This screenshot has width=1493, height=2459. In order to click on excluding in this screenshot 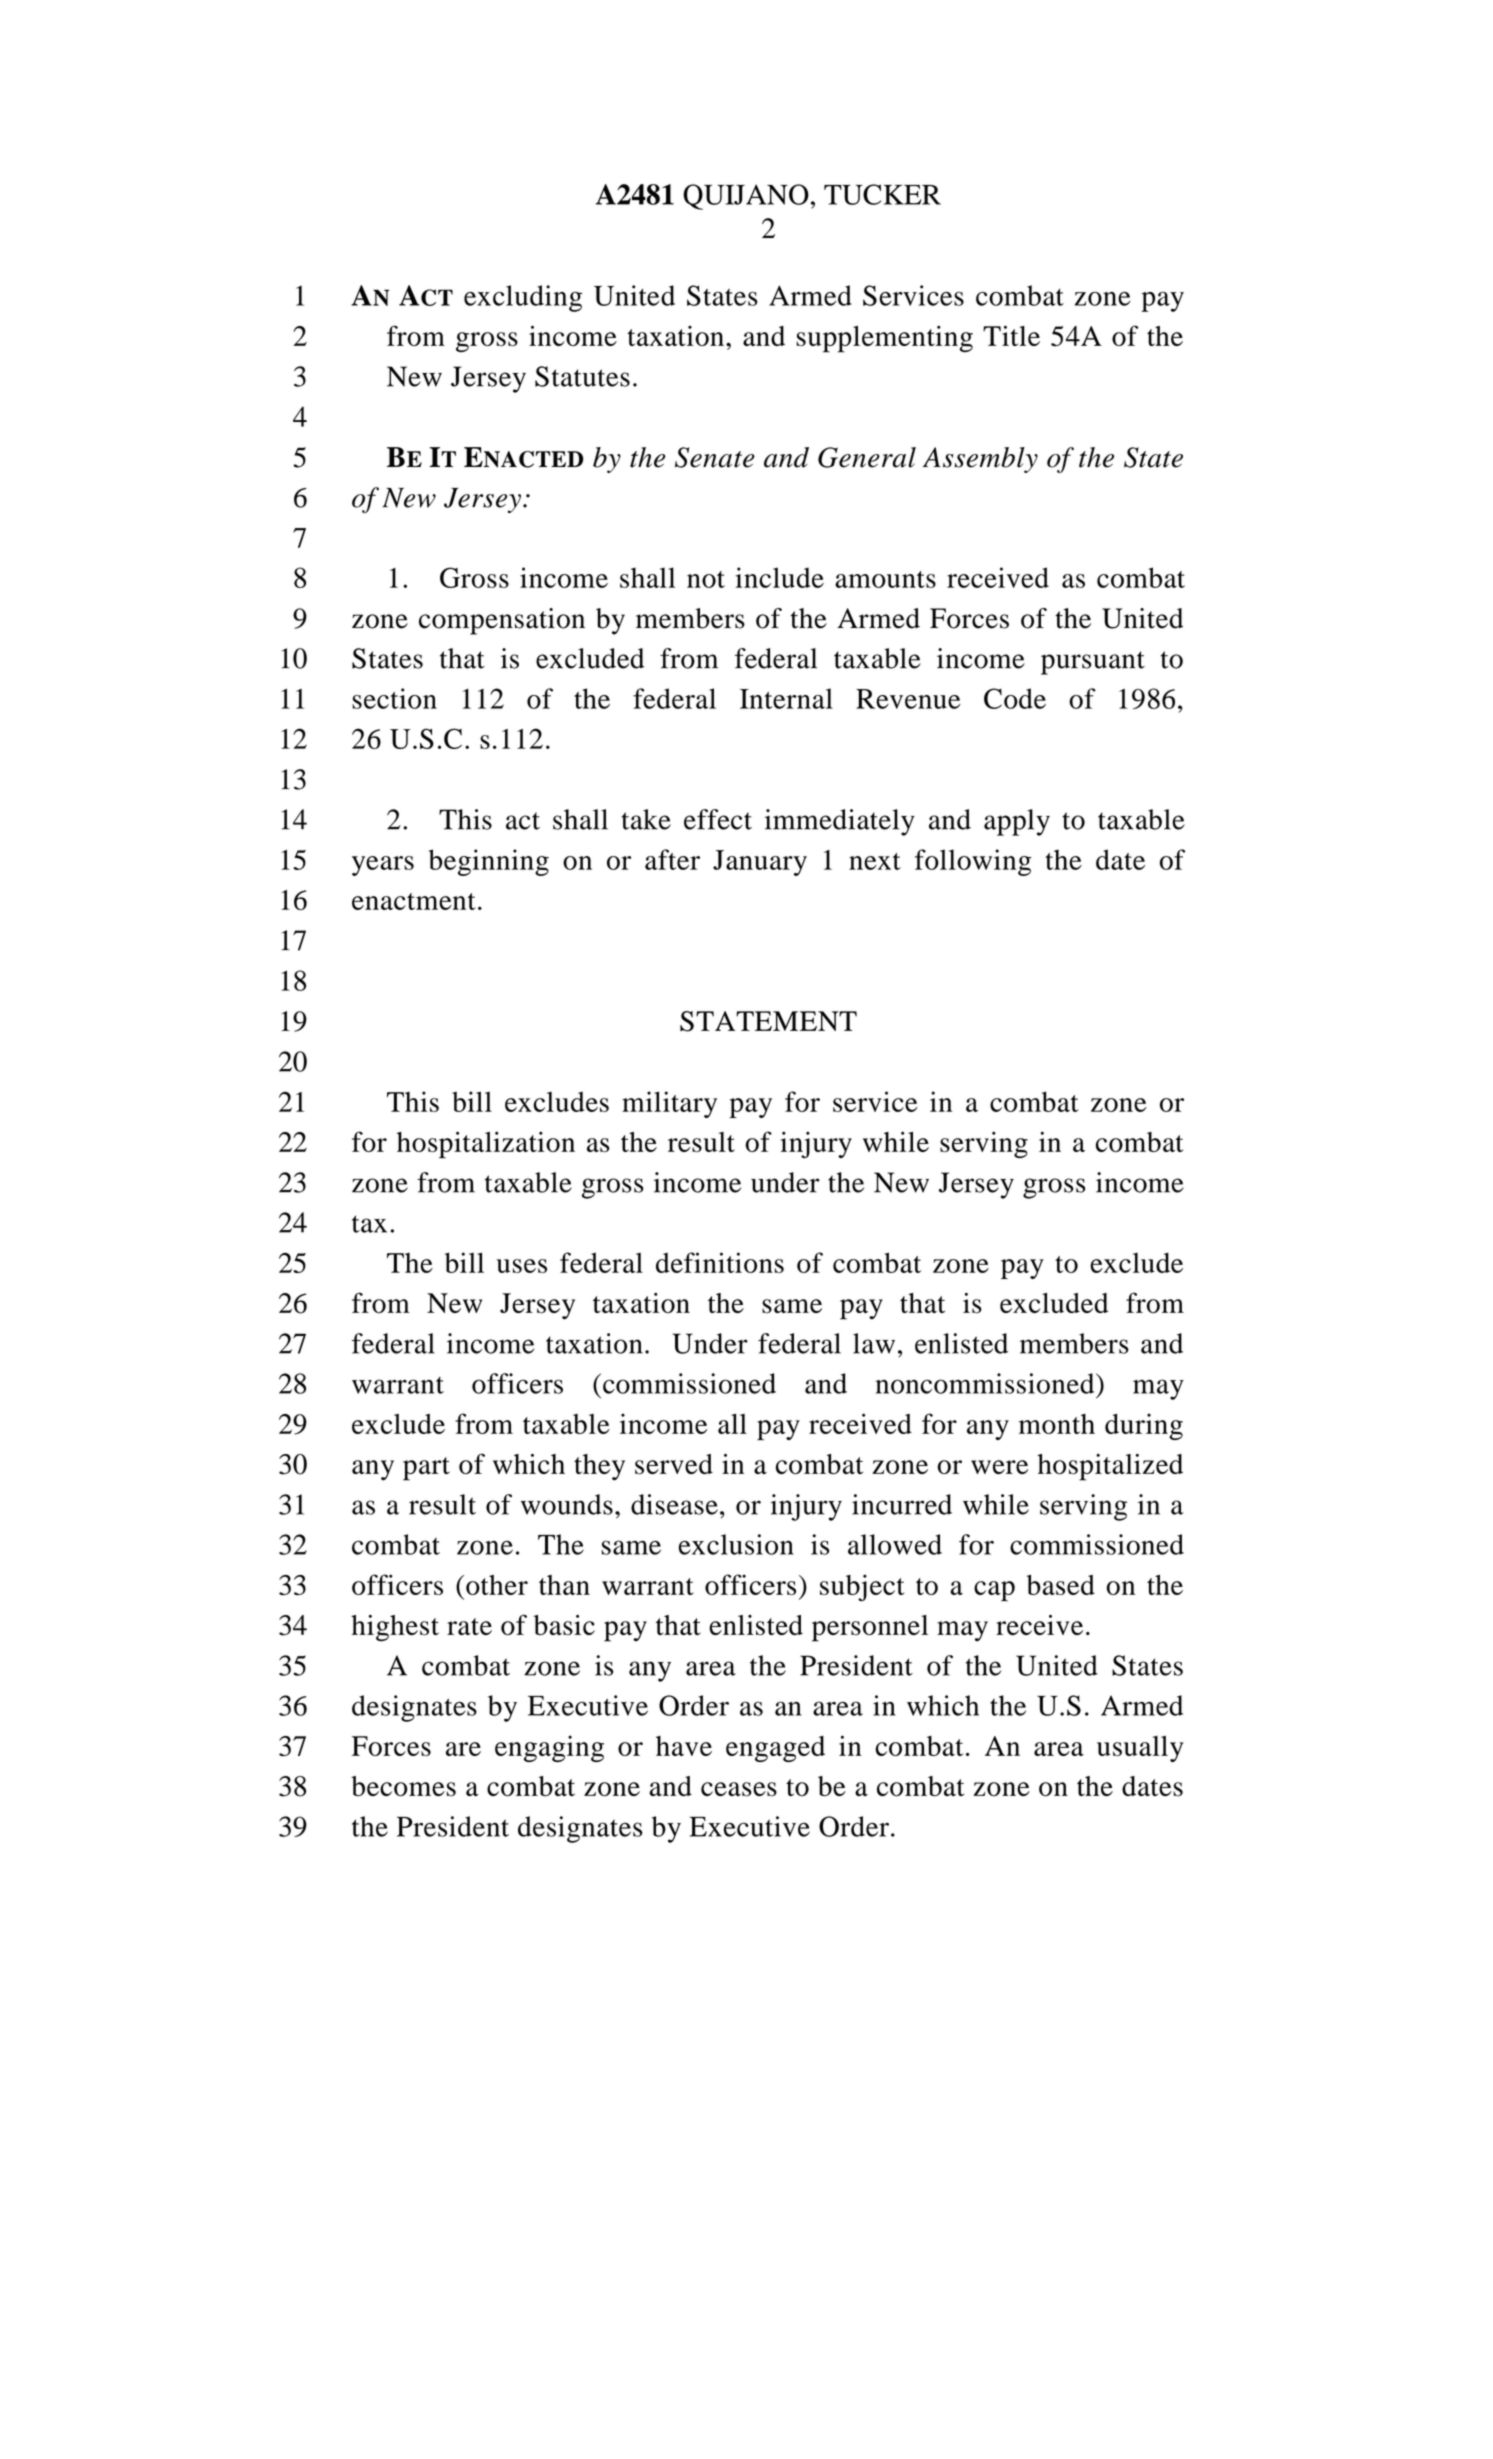, I will do `click(523, 298)`.
